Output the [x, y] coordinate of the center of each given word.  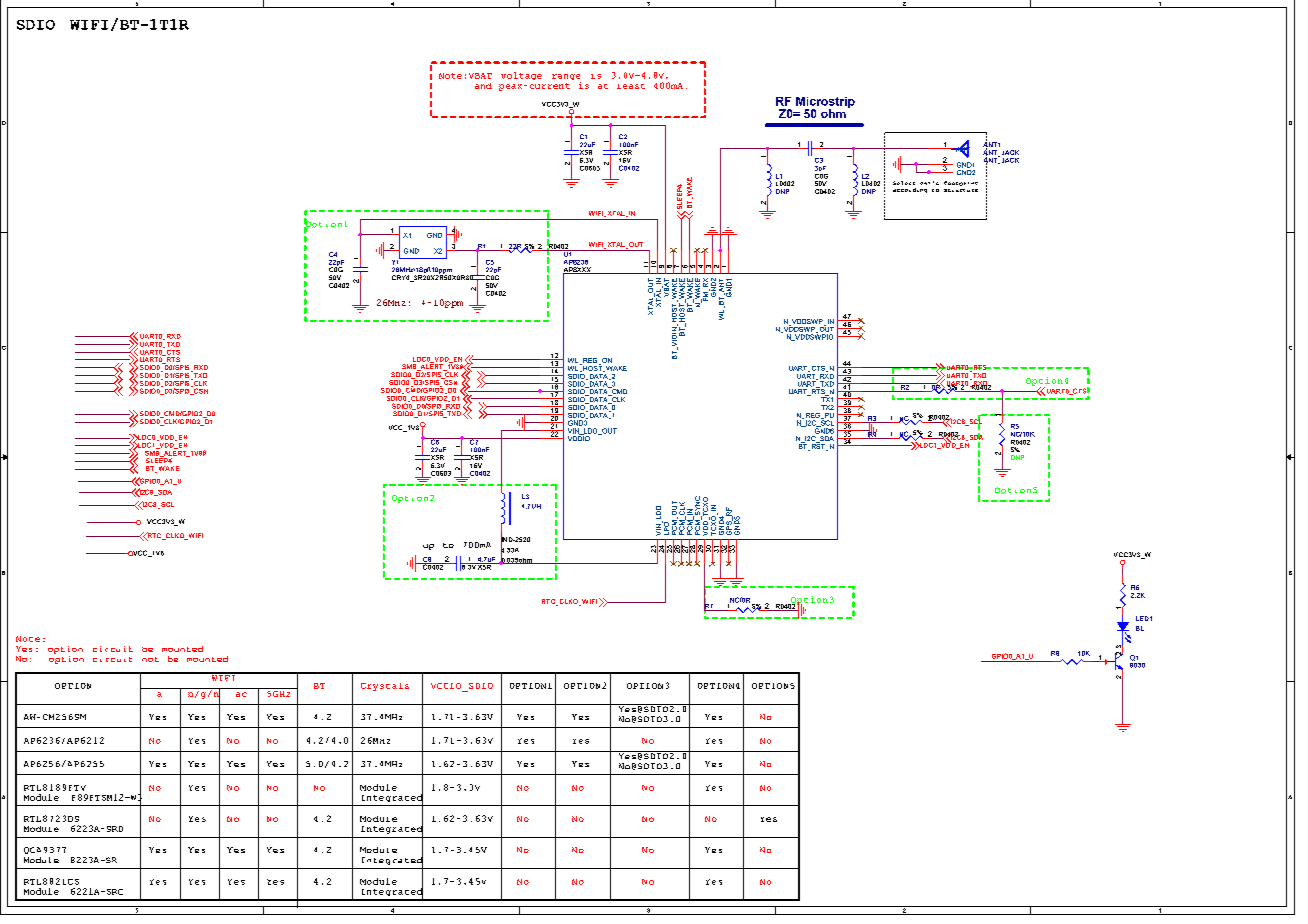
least [631, 86]
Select [904, 183]
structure [961, 190]
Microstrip [825, 103]
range [566, 78]
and [483, 86]
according [910, 190]
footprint [961, 183]
